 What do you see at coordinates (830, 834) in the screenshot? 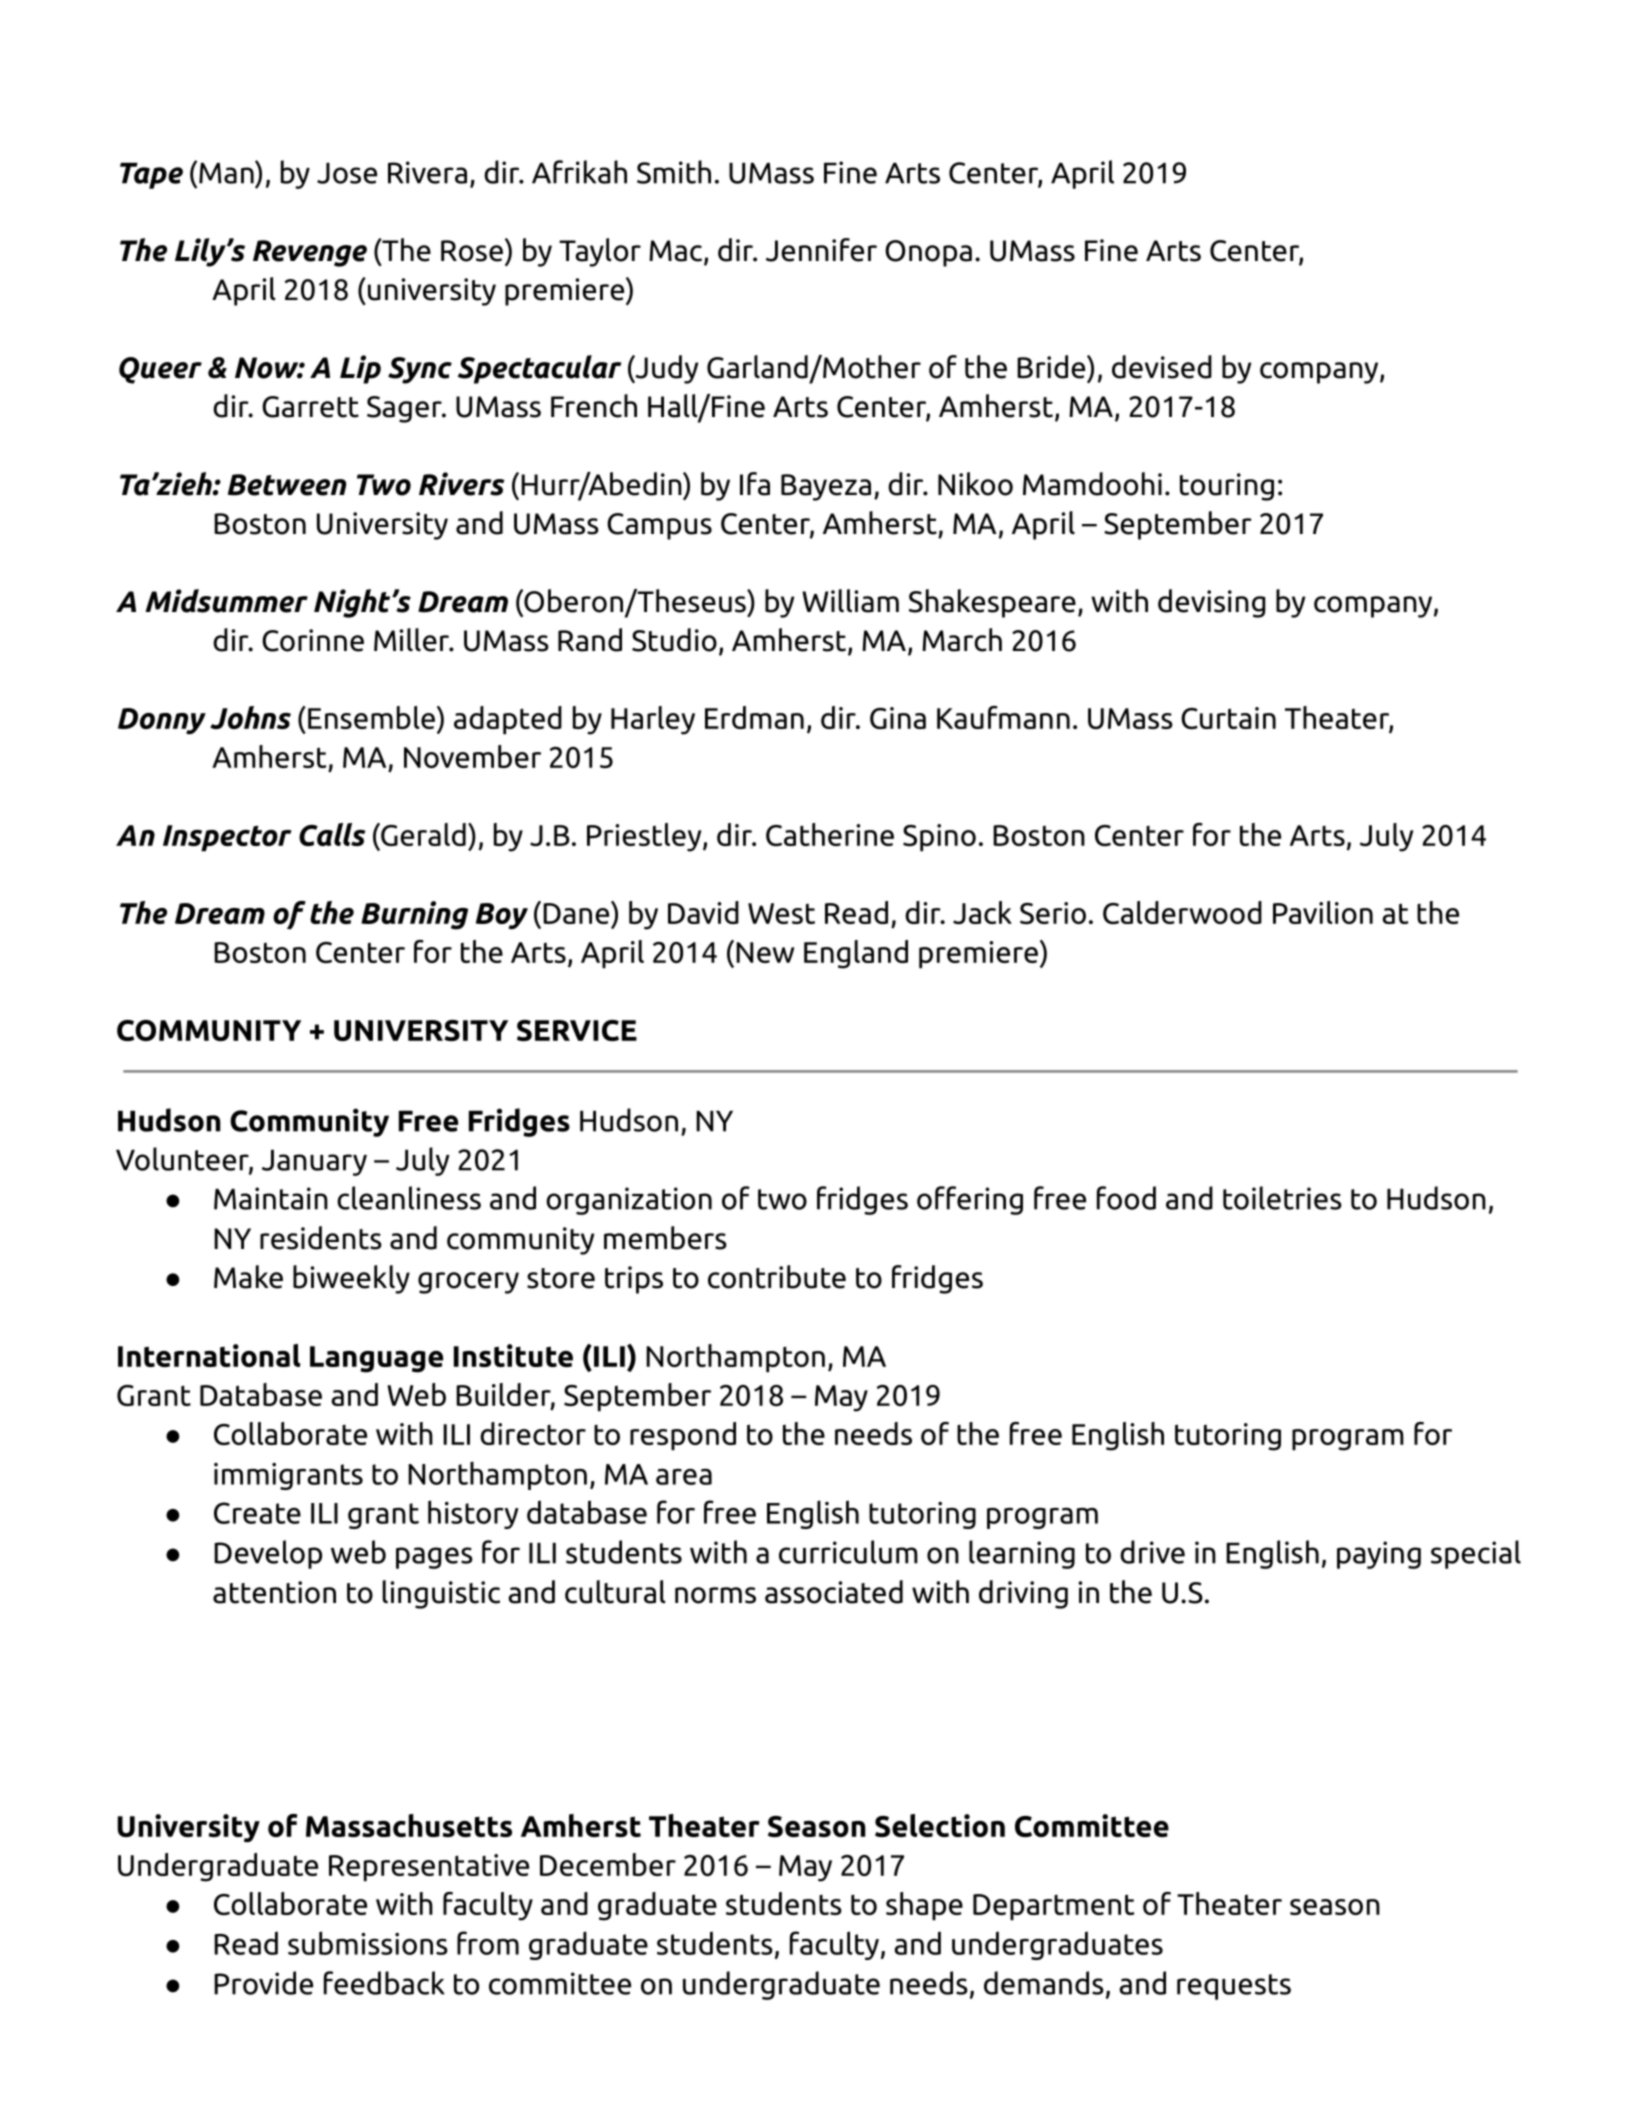
I see `Catherine` at bounding box center [830, 834].
